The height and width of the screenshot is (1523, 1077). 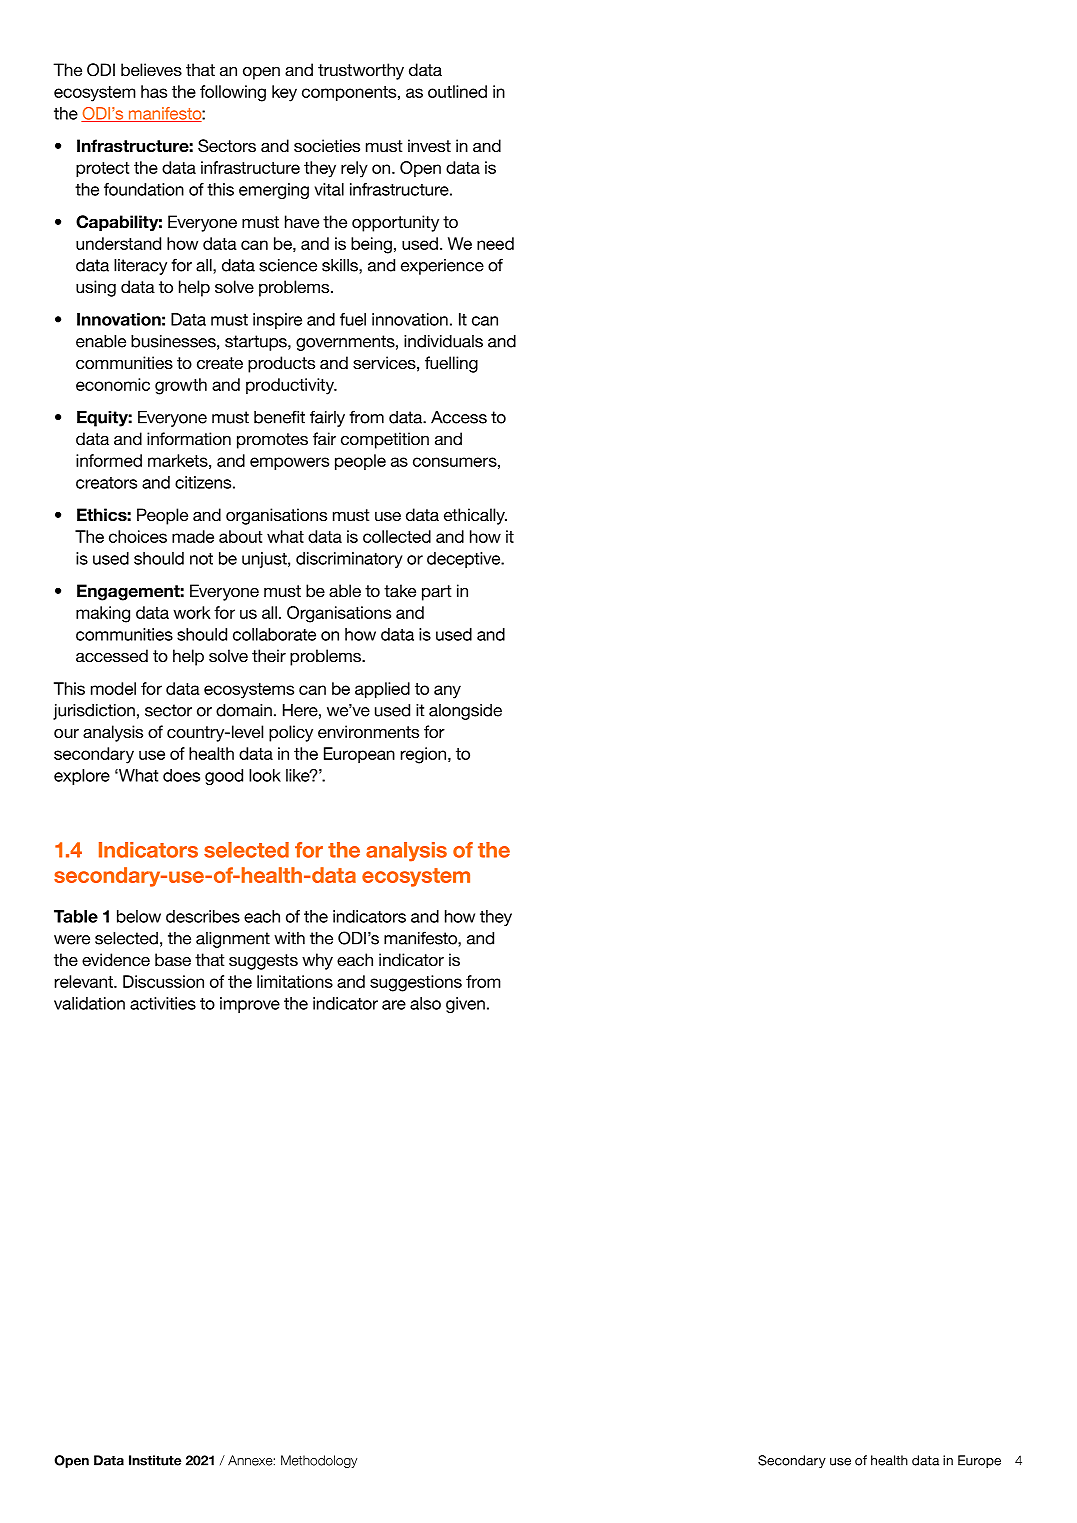 What do you see at coordinates (265, 775) in the screenshot?
I see `look` at bounding box center [265, 775].
